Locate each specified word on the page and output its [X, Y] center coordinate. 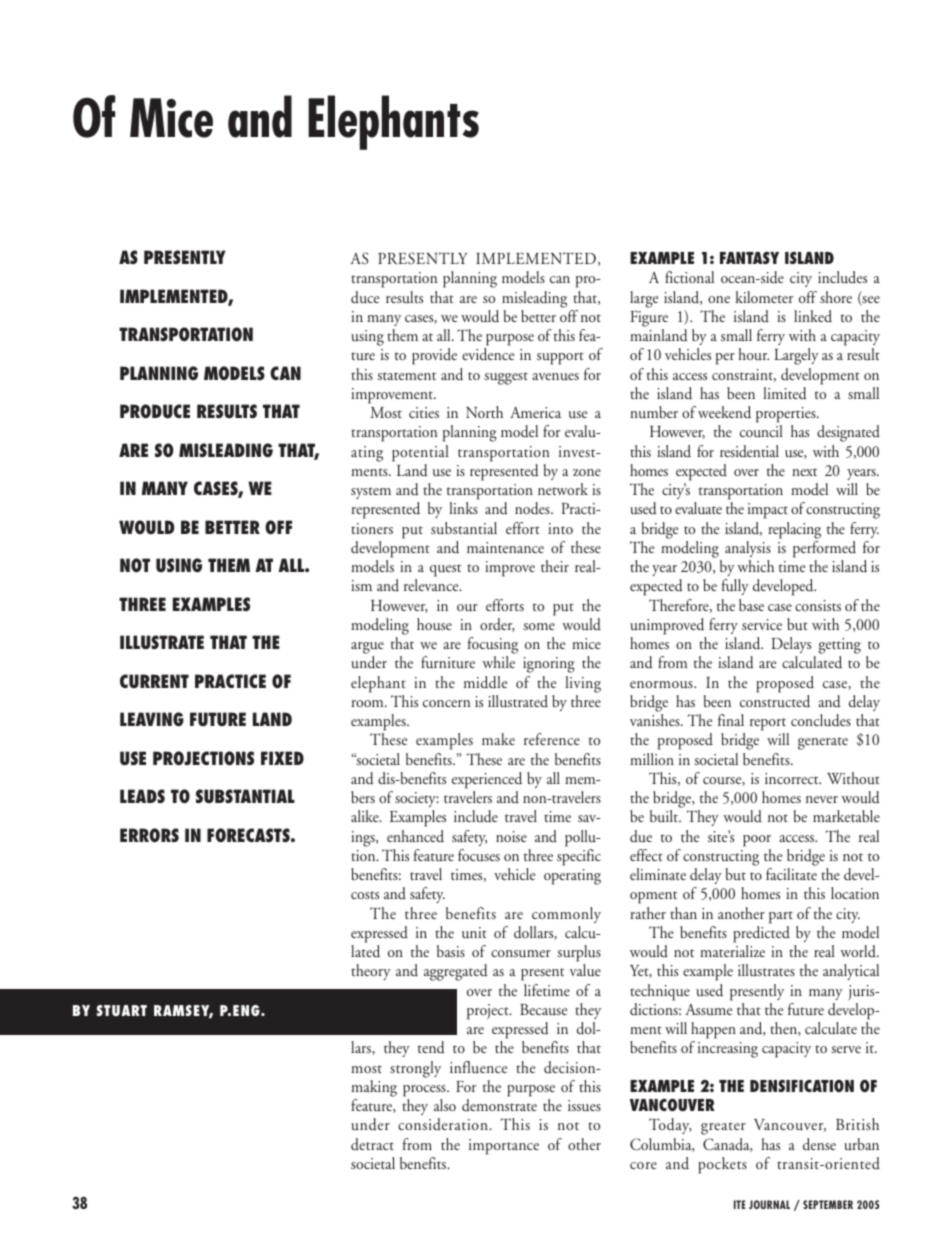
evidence [488, 354]
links [463, 508]
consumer [521, 954]
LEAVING [152, 719]
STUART [122, 1010]
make [498, 739]
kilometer [764, 297]
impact [768, 511]
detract [372, 1144]
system [371, 493]
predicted [761, 934]
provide [434, 356]
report [768, 724]
